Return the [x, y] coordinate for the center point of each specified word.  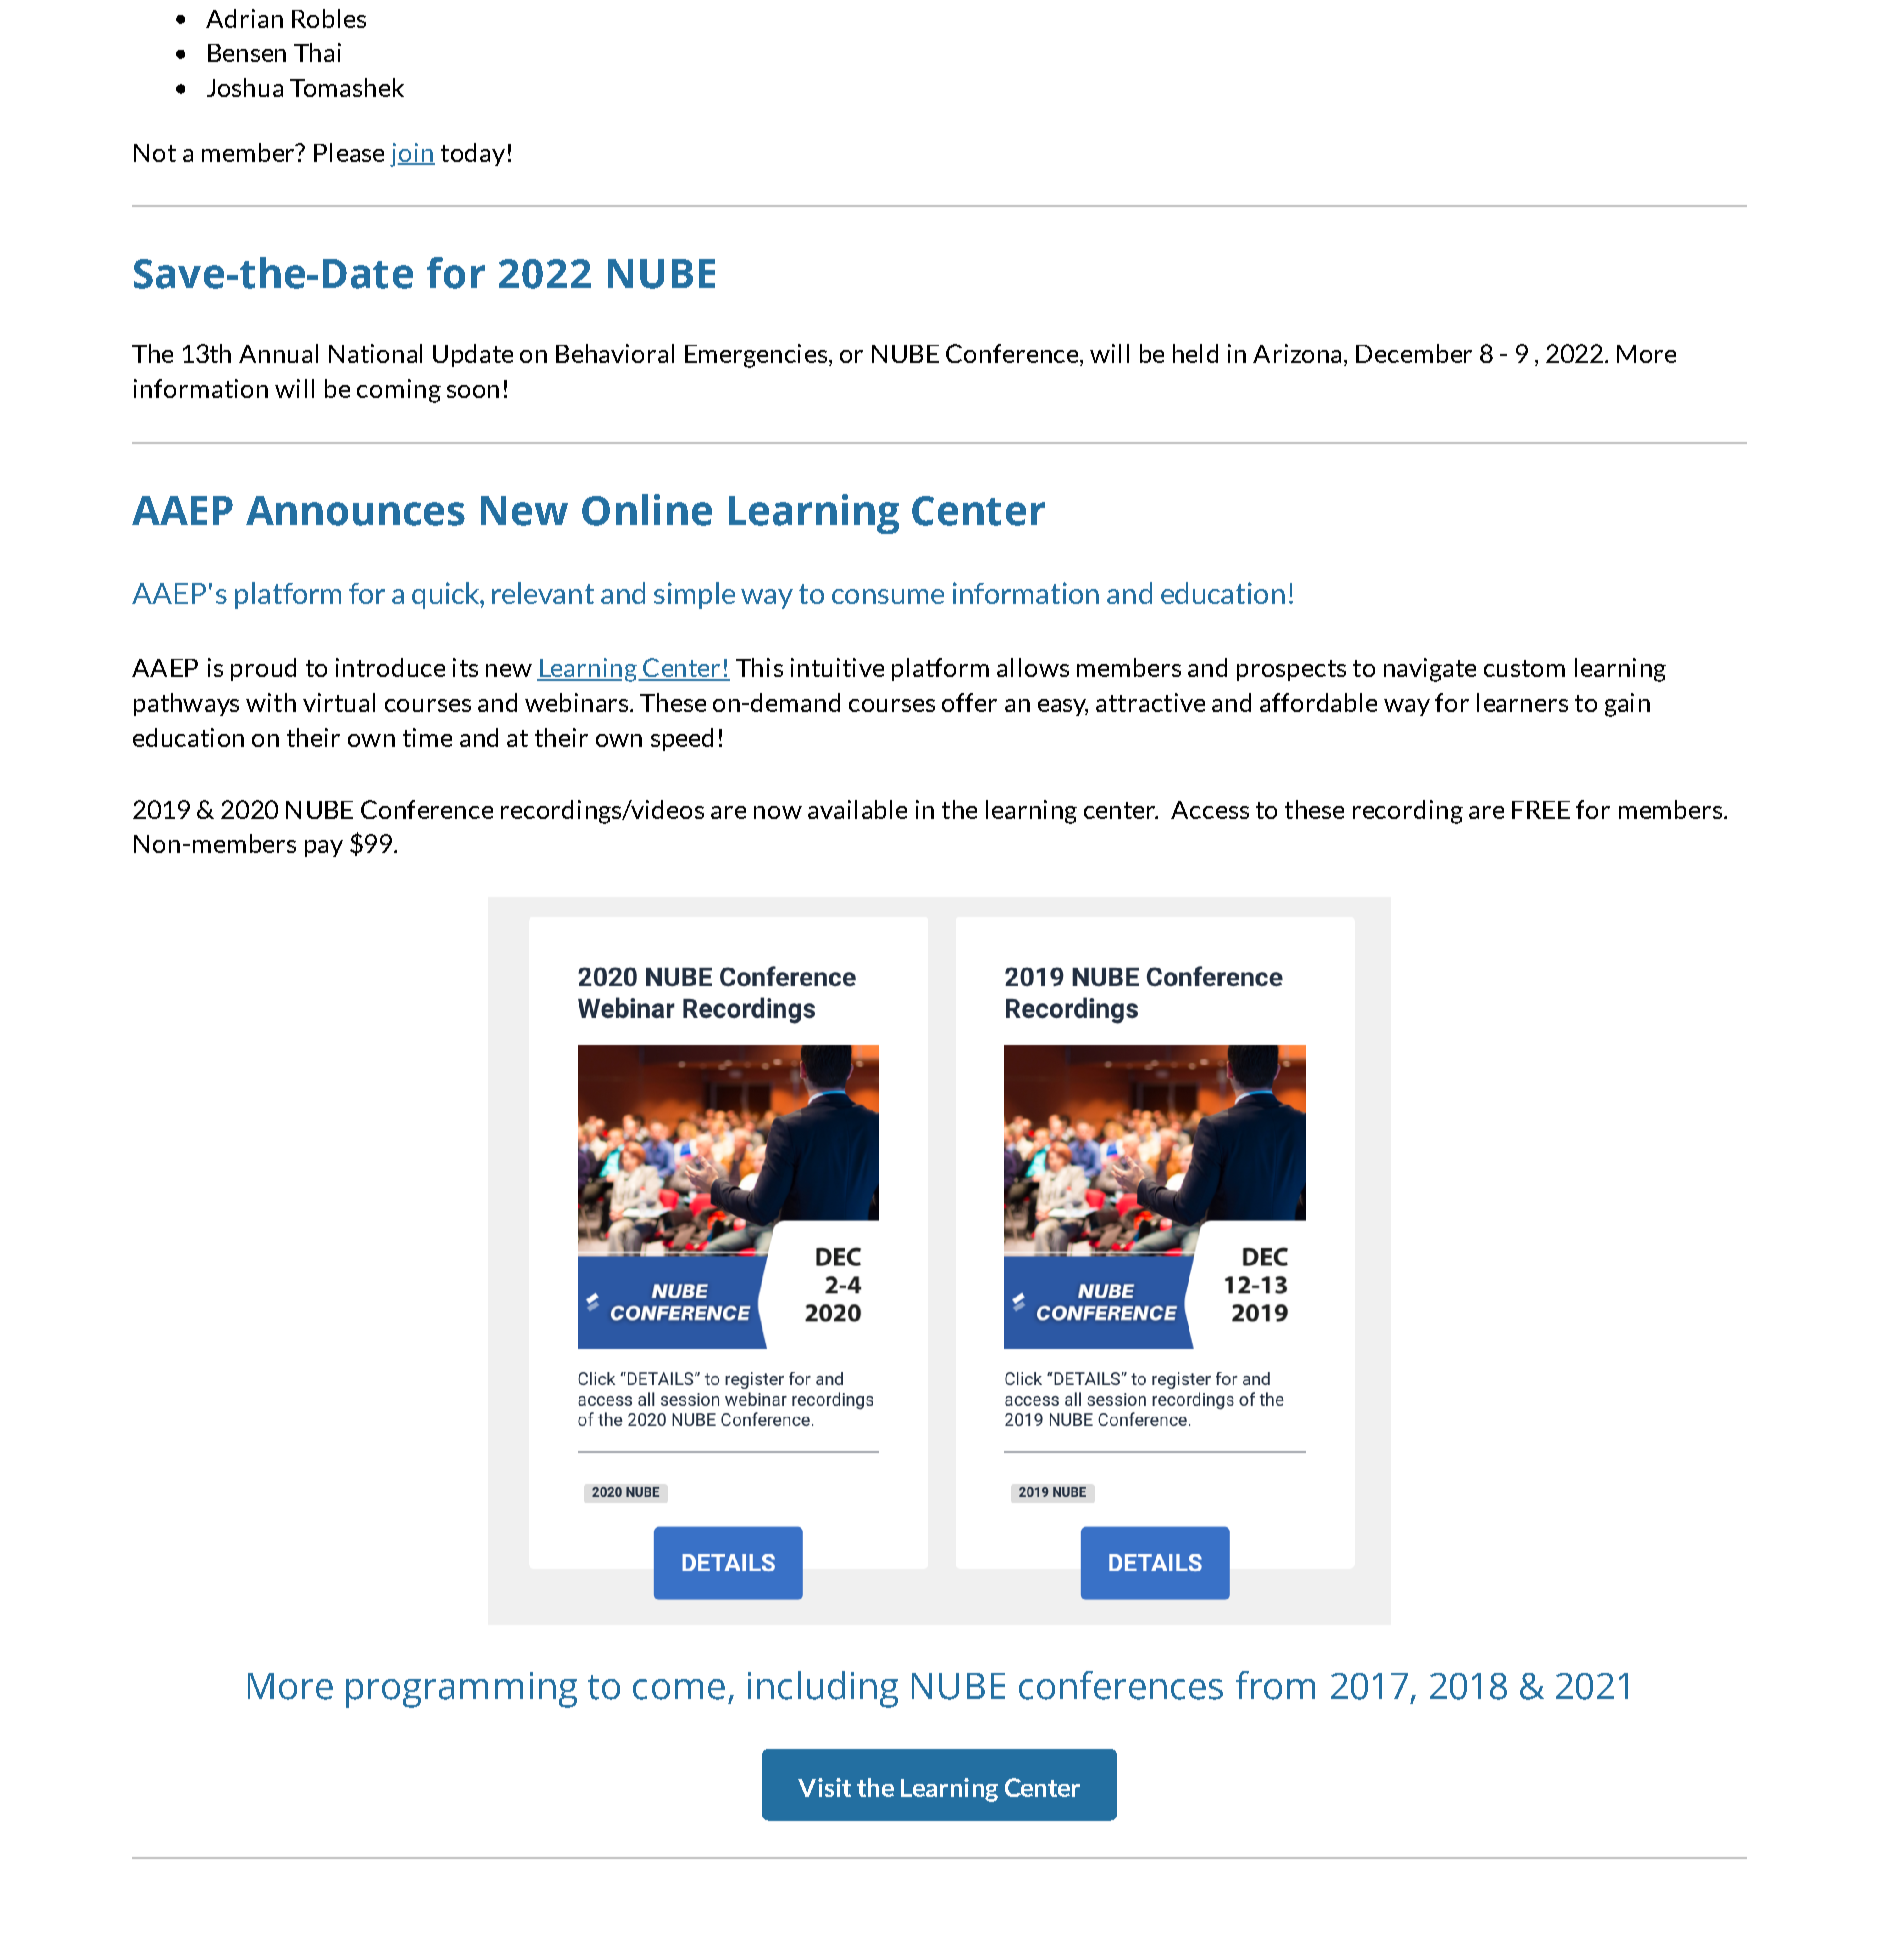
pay [324, 848]
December [1414, 353]
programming [461, 1690]
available [857, 809]
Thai [317, 52]
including [823, 1689]
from [1275, 1685]
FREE [1541, 810]
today [473, 154]
